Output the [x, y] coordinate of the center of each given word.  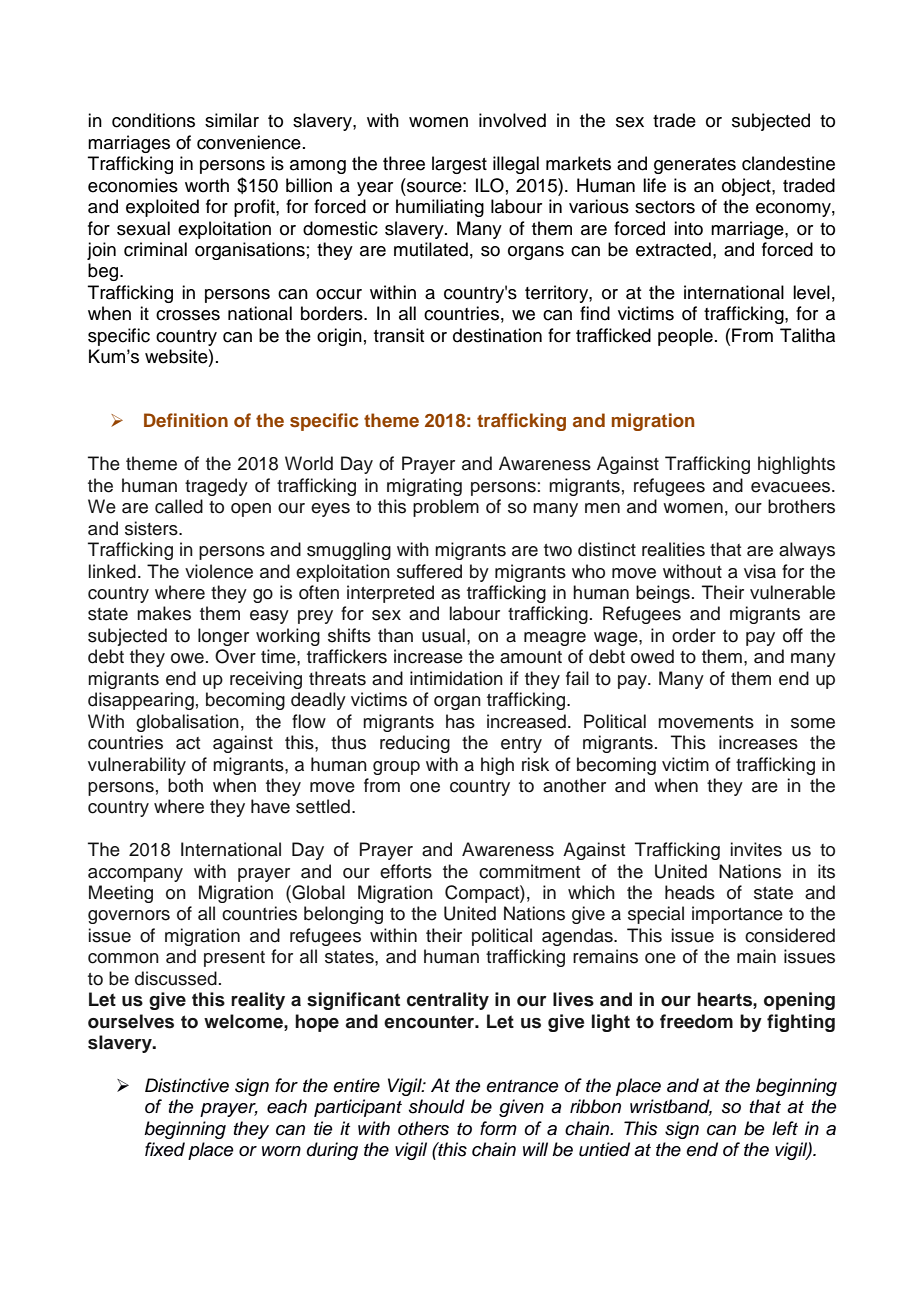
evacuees [792, 487]
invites [756, 849]
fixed [165, 1149]
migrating [424, 487]
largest [459, 165]
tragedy [216, 487]
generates [695, 166]
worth [207, 185]
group [396, 768]
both [185, 785]
